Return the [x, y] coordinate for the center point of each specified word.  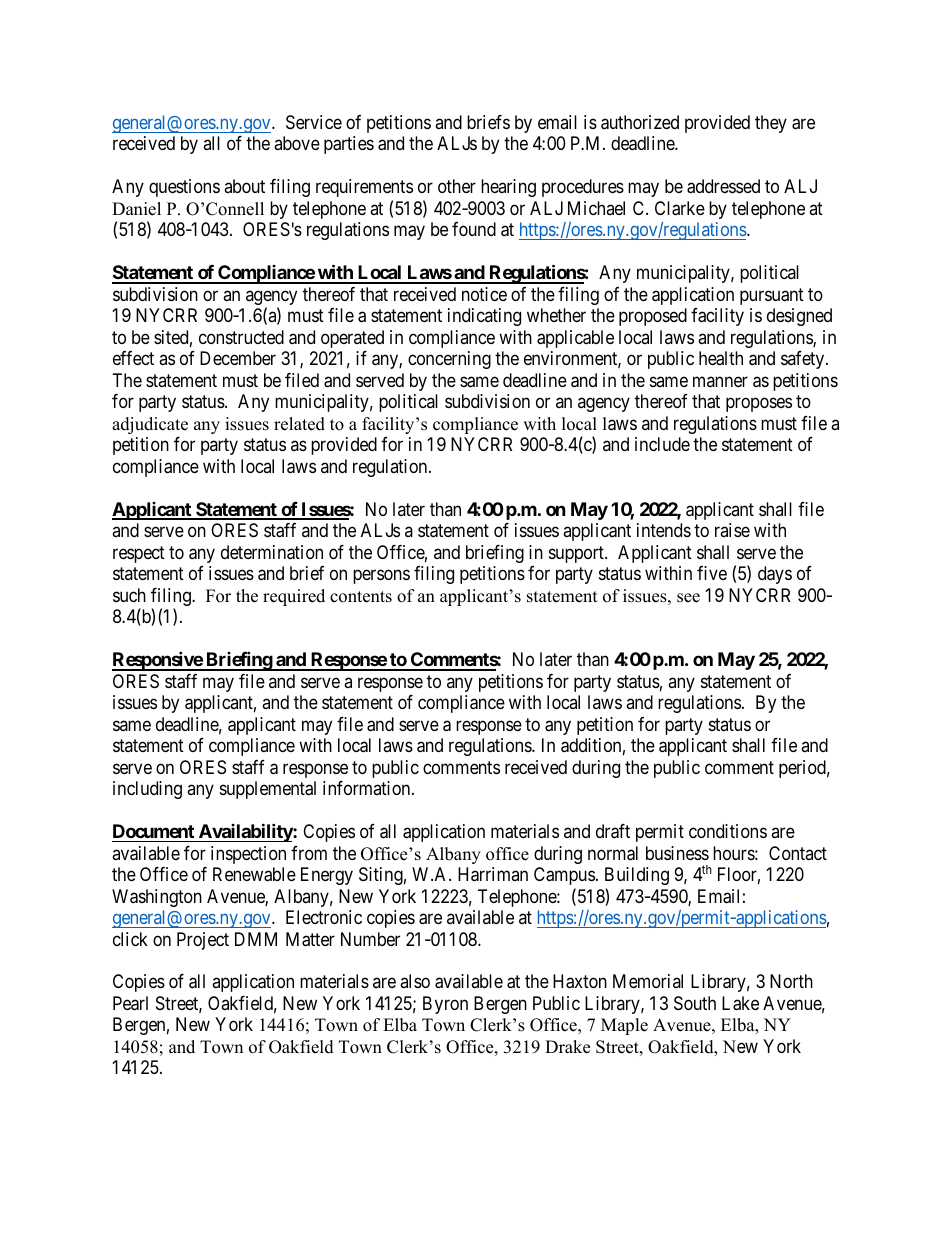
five [712, 573]
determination [272, 552]
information [368, 788]
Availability [245, 832]
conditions [728, 831]
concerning [449, 360]
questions [184, 188]
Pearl [130, 1003]
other [457, 186]
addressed [723, 186]
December [238, 358]
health [721, 358]
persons [381, 577]
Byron [445, 1005]
